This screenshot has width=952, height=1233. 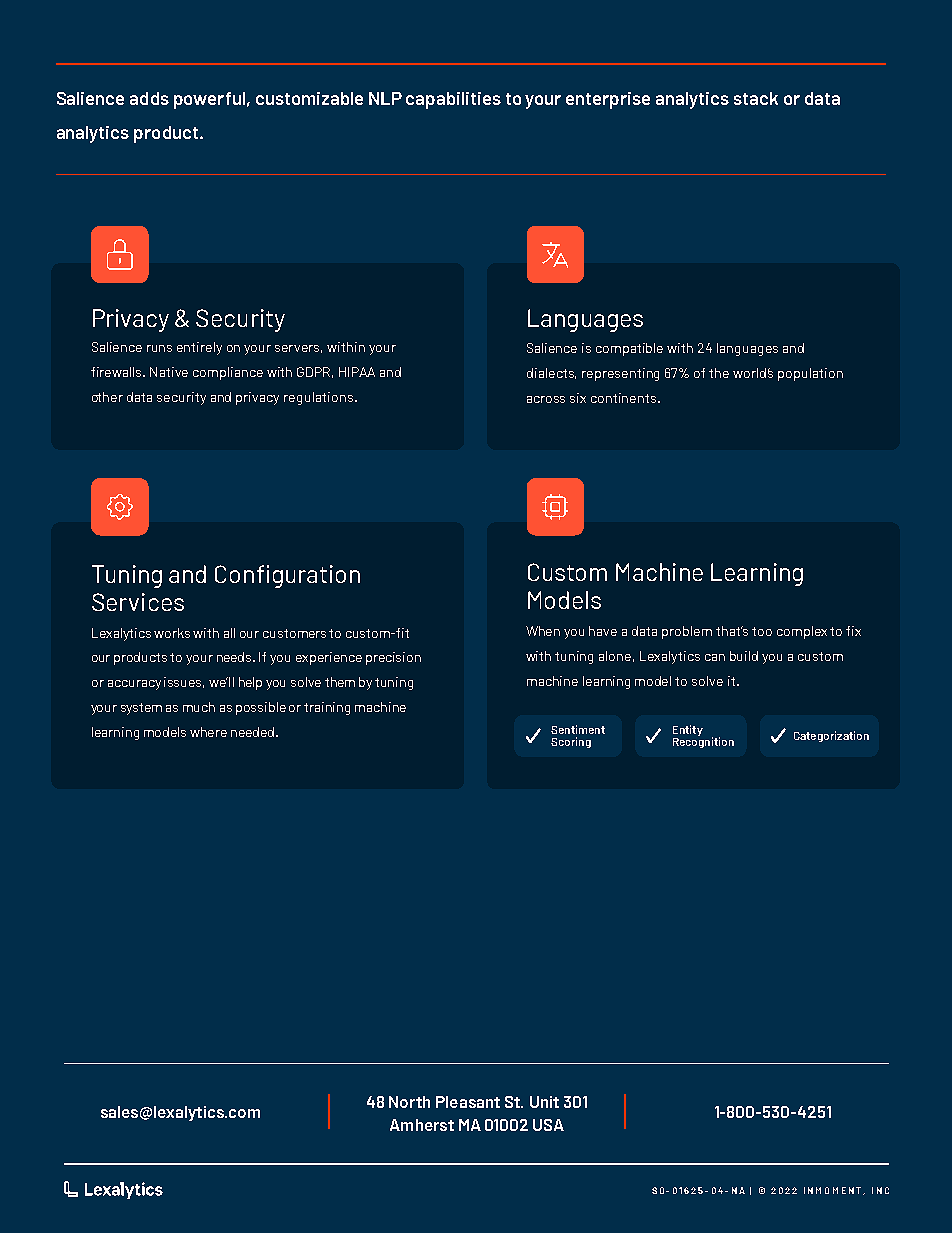 What do you see at coordinates (546, 399) in the screenshot?
I see `across` at bounding box center [546, 399].
